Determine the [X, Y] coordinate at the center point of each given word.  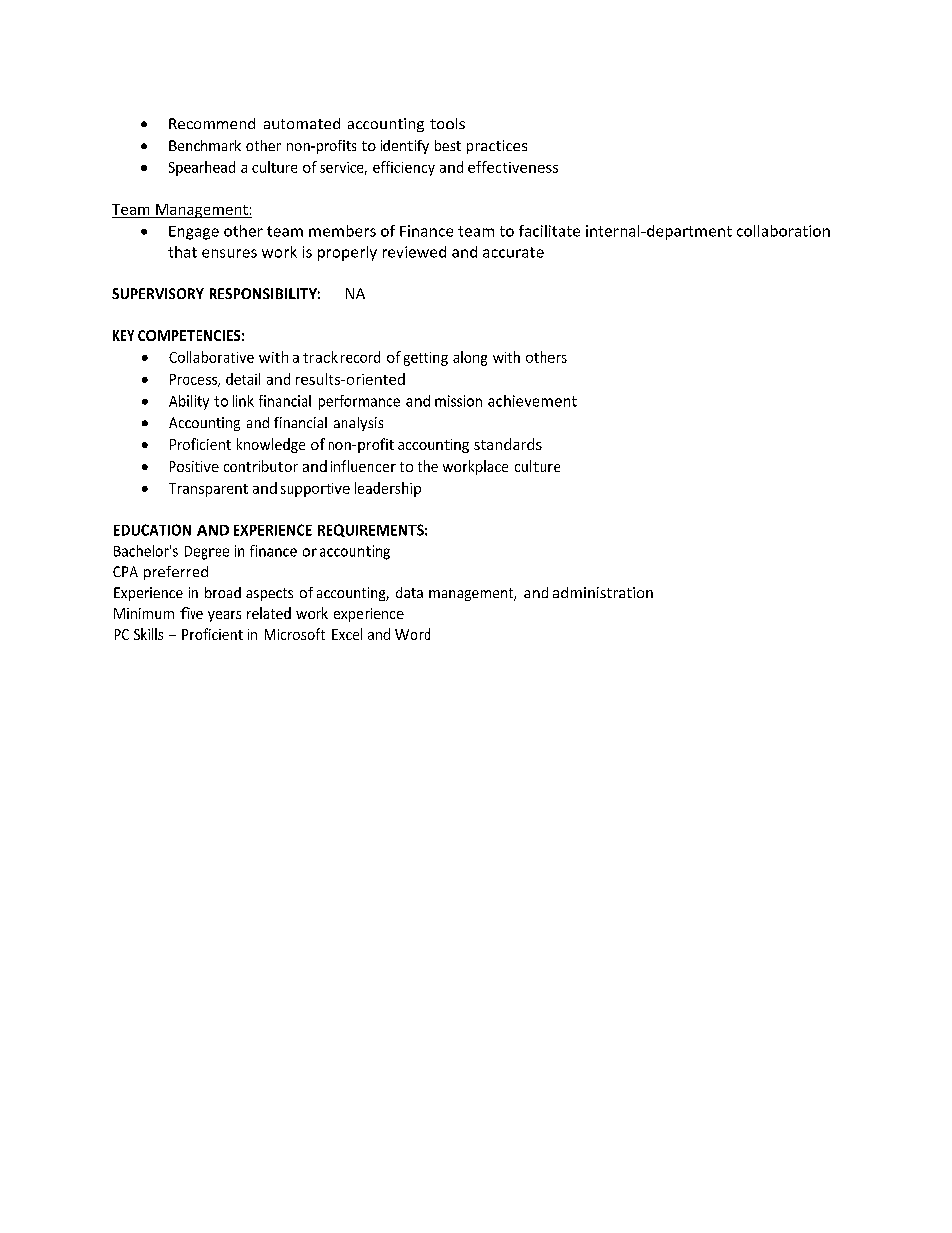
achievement [532, 401]
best [448, 145]
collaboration [783, 231]
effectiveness [513, 167]
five [191, 613]
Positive [194, 466]
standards [508, 444]
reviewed [414, 252]
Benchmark [205, 145]
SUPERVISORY [158, 293]
